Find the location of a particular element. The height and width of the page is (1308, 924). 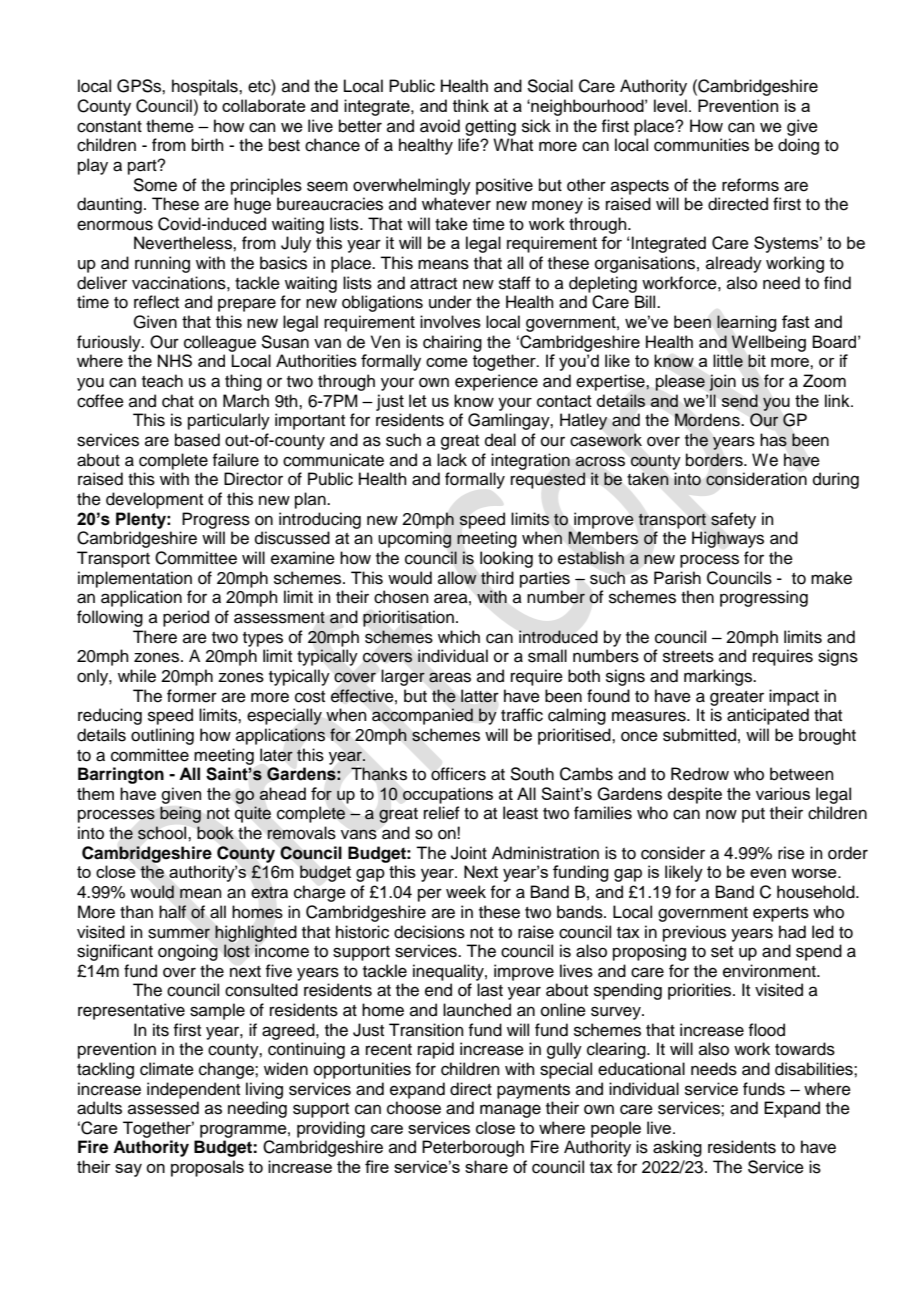

Peterborough is located at coordinates (473, 1148).
